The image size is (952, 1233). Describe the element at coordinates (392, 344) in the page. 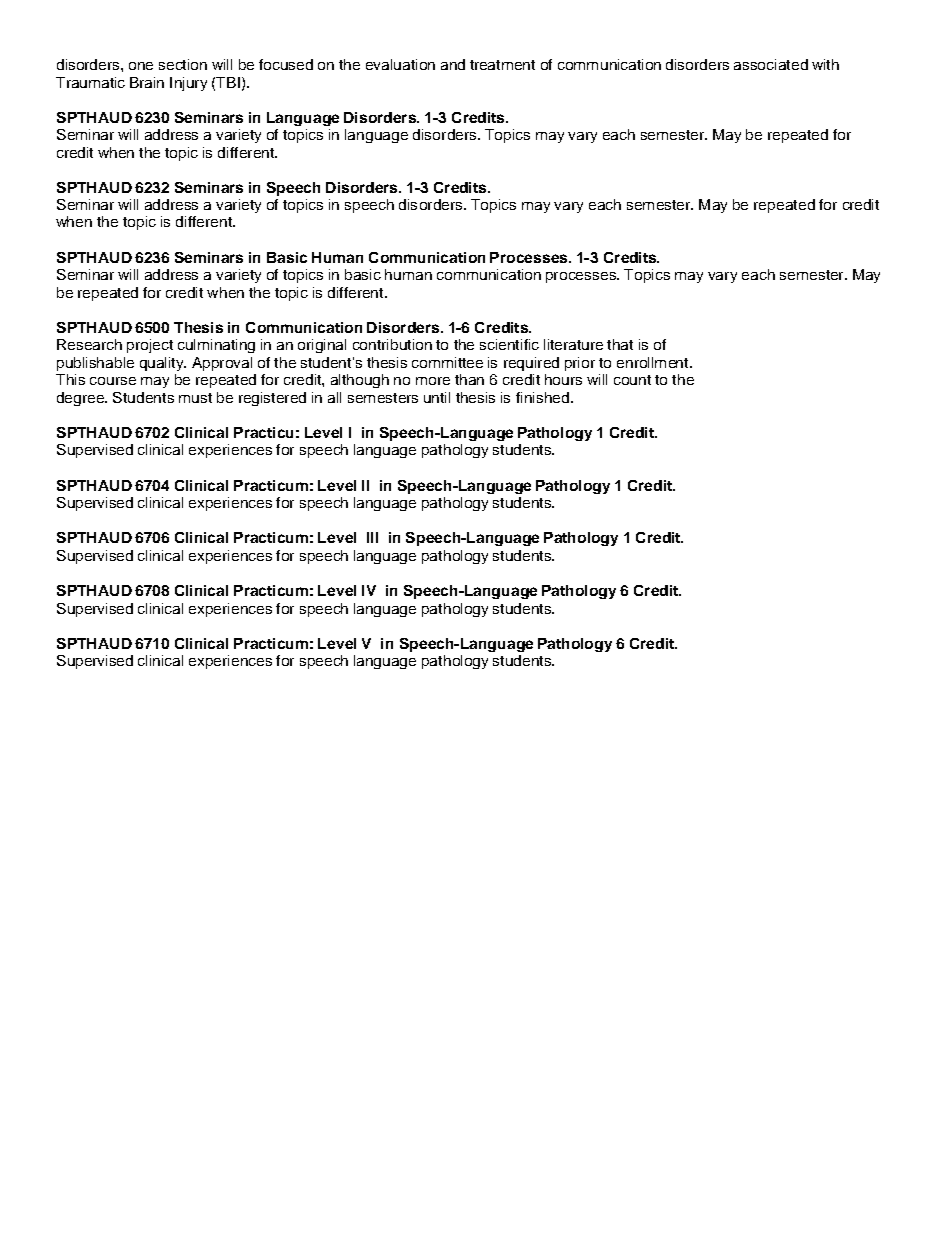

I see `contribution` at that location.
